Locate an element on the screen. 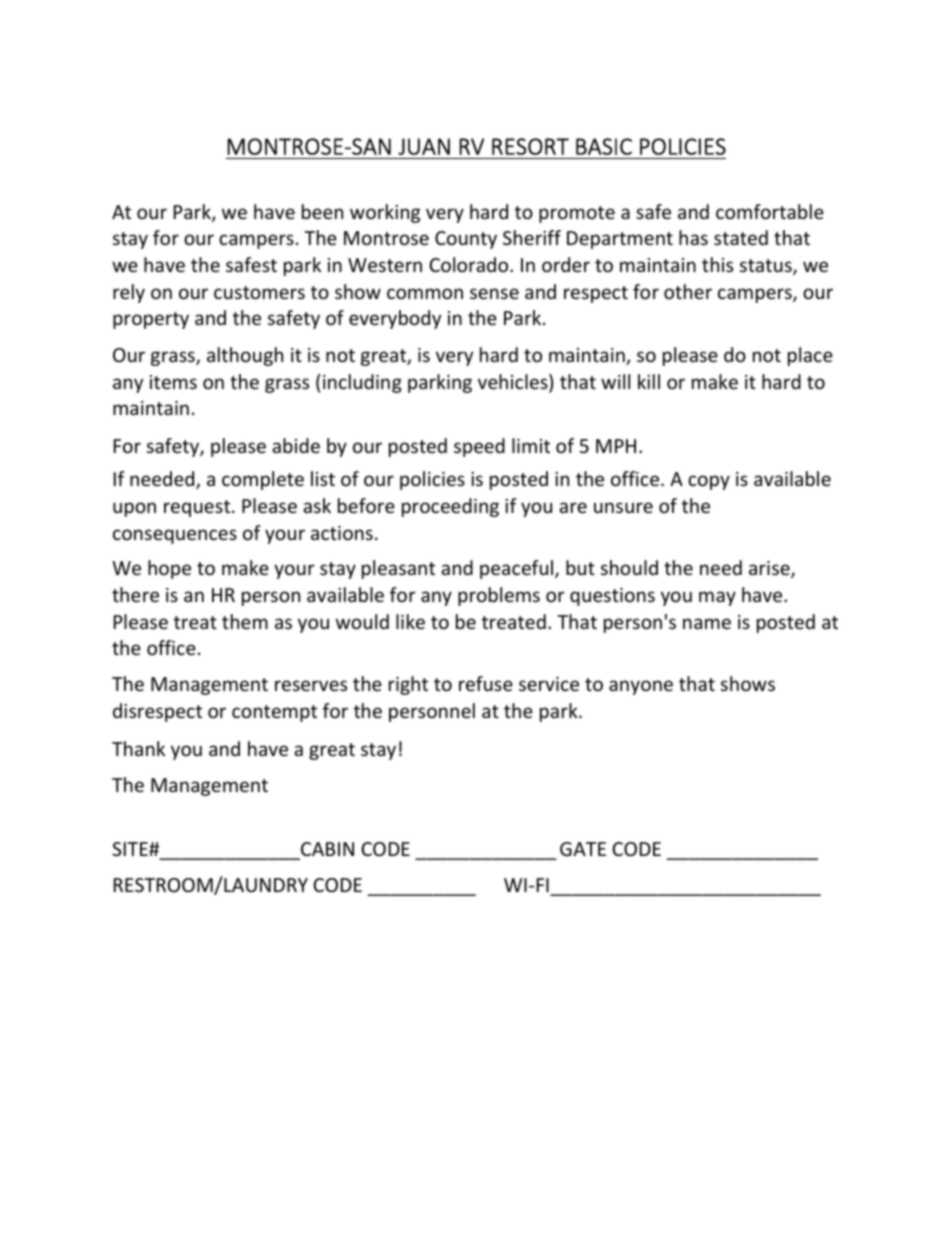  name is located at coordinates (707, 623).
